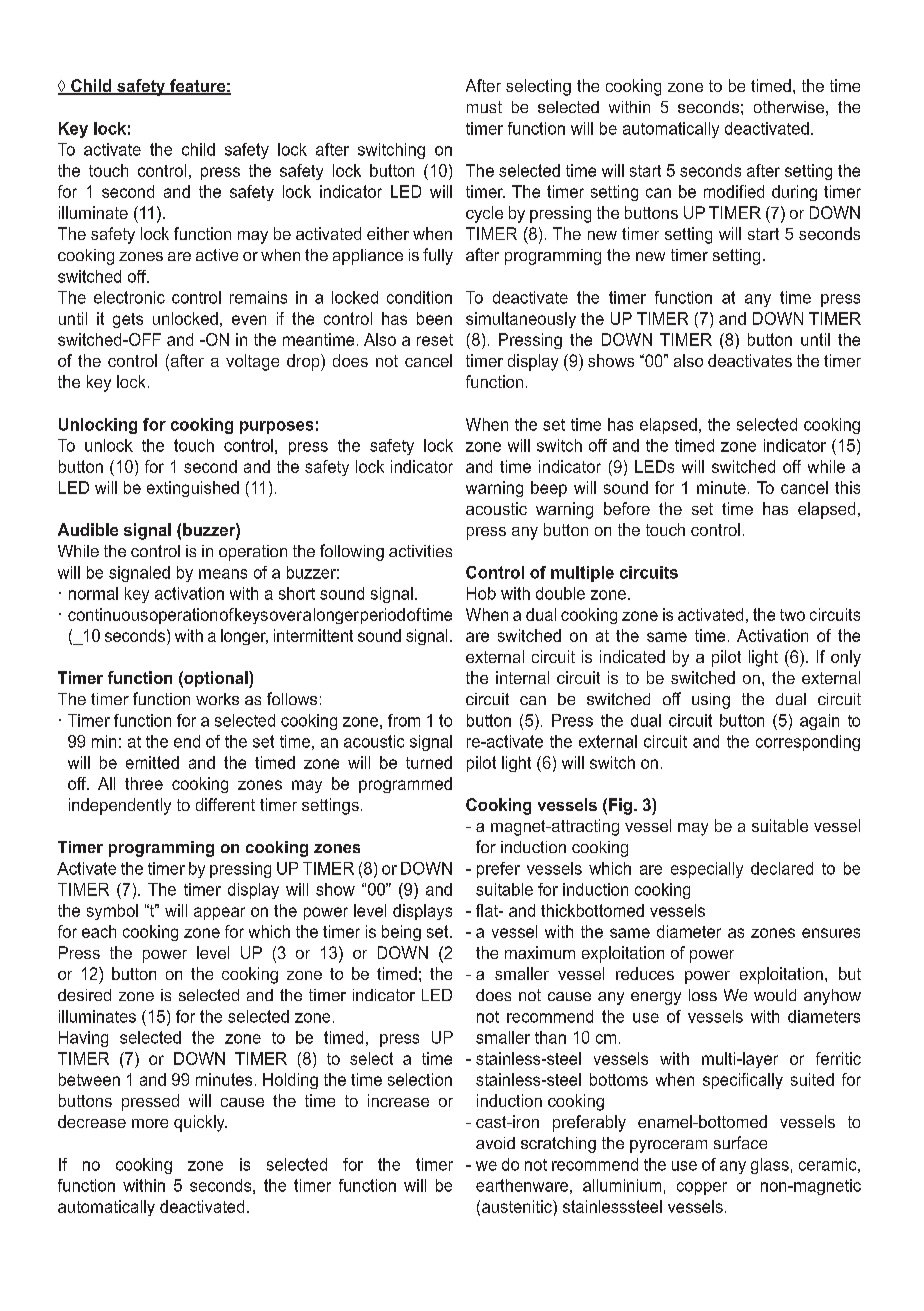  I want to click on emitted, so click(152, 762).
